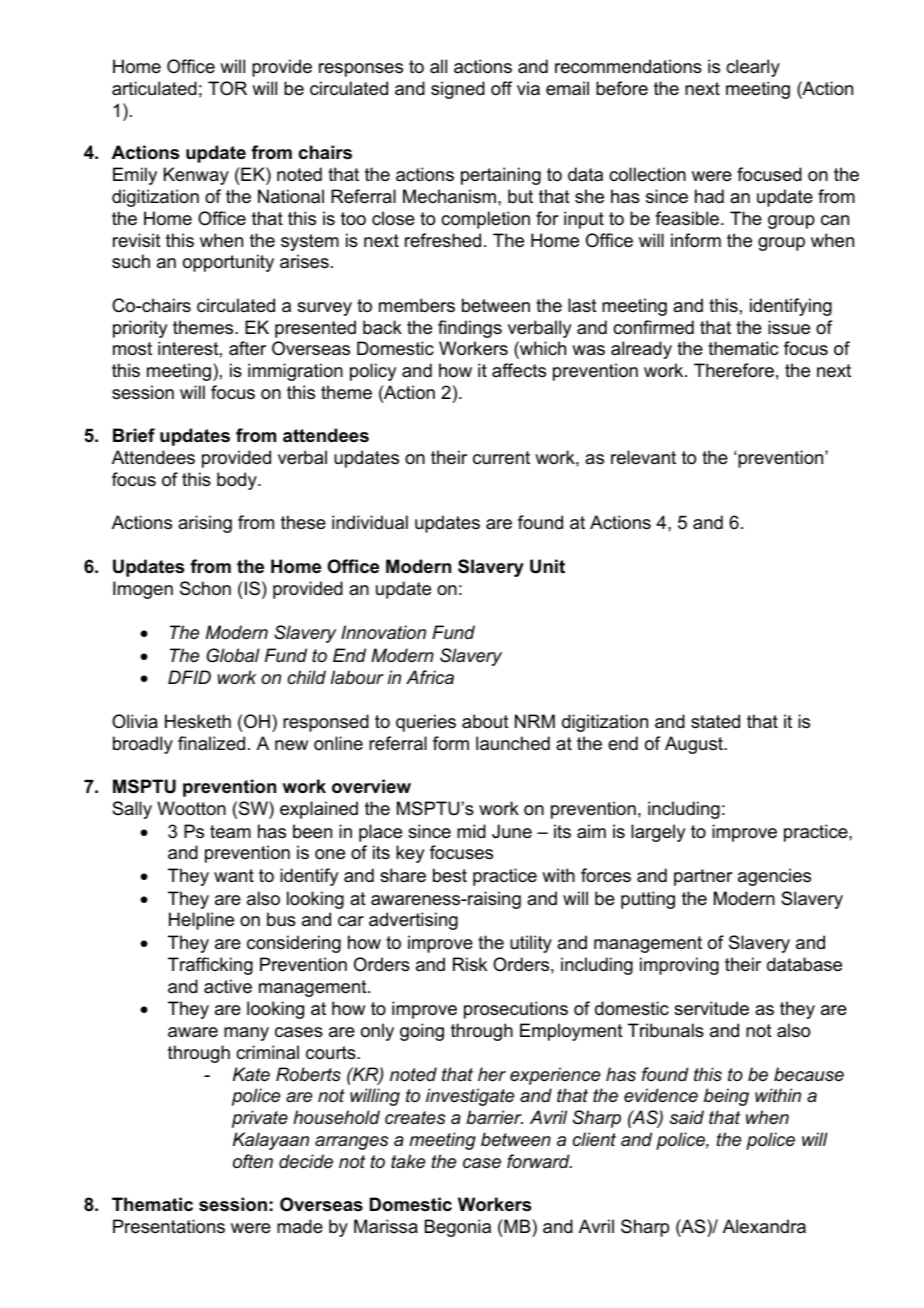 The image size is (924, 1308). What do you see at coordinates (774, 877) in the page?
I see `agencies` at bounding box center [774, 877].
